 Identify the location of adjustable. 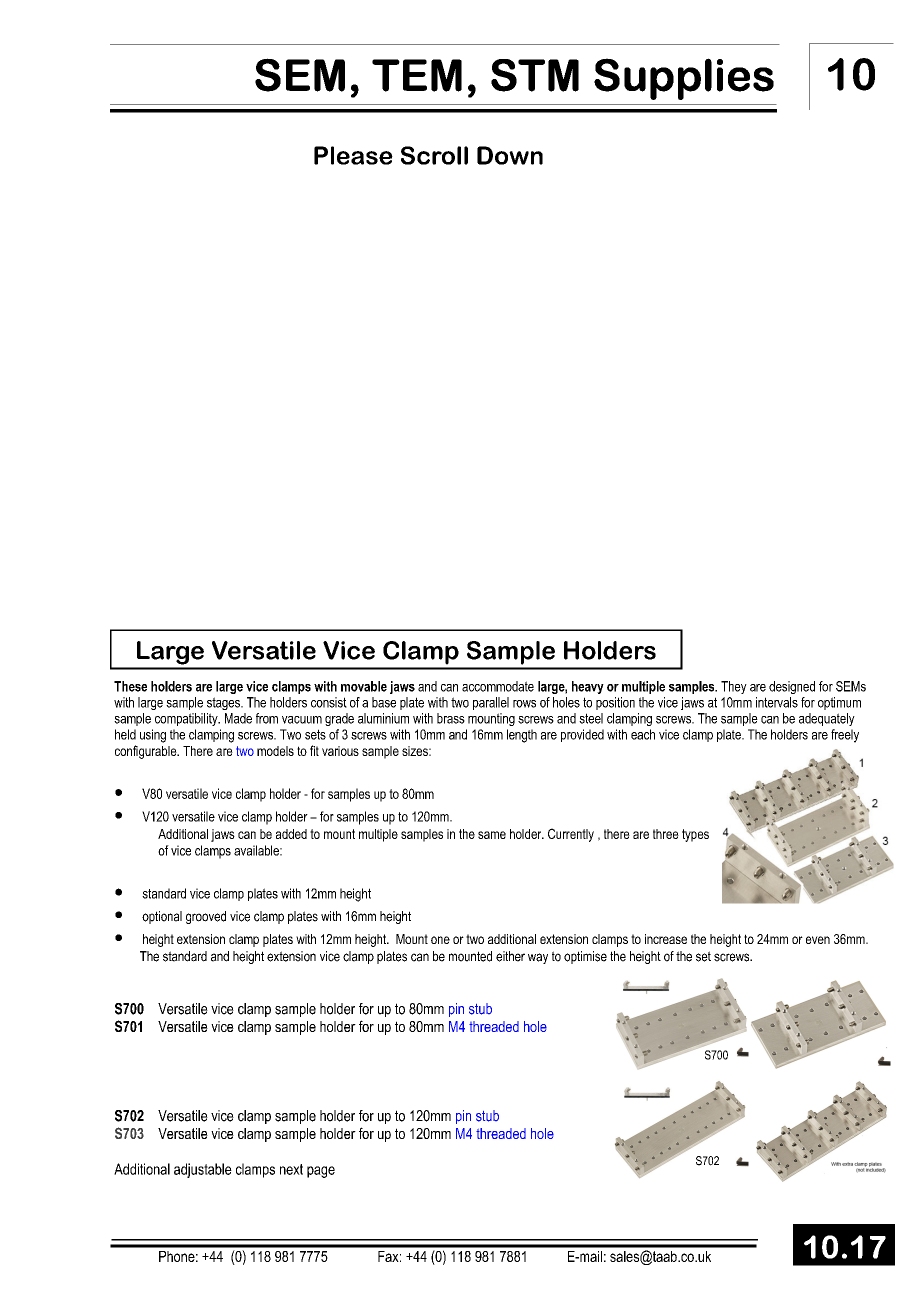
(203, 1170).
